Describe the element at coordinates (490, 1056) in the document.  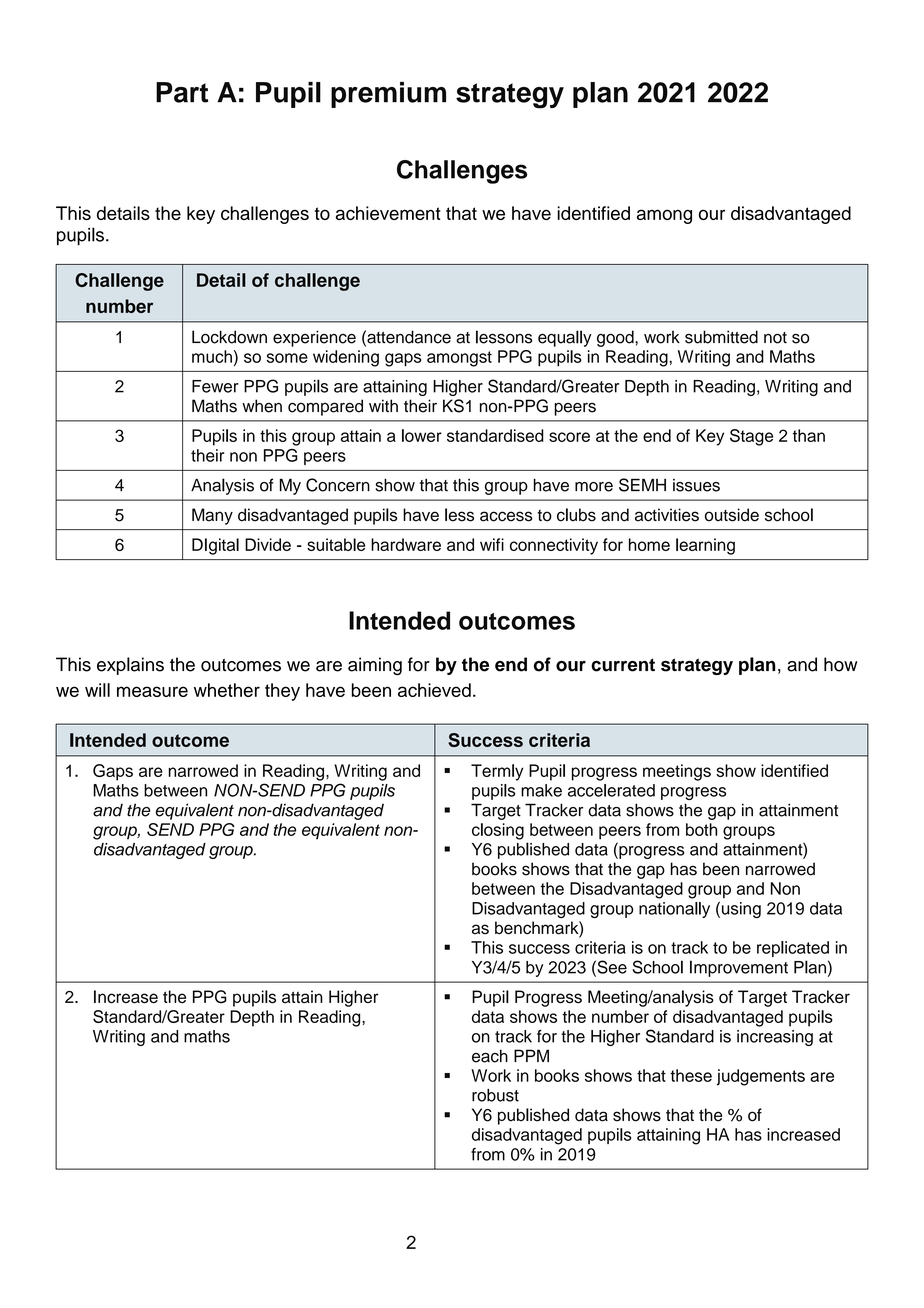
I see `each` at that location.
